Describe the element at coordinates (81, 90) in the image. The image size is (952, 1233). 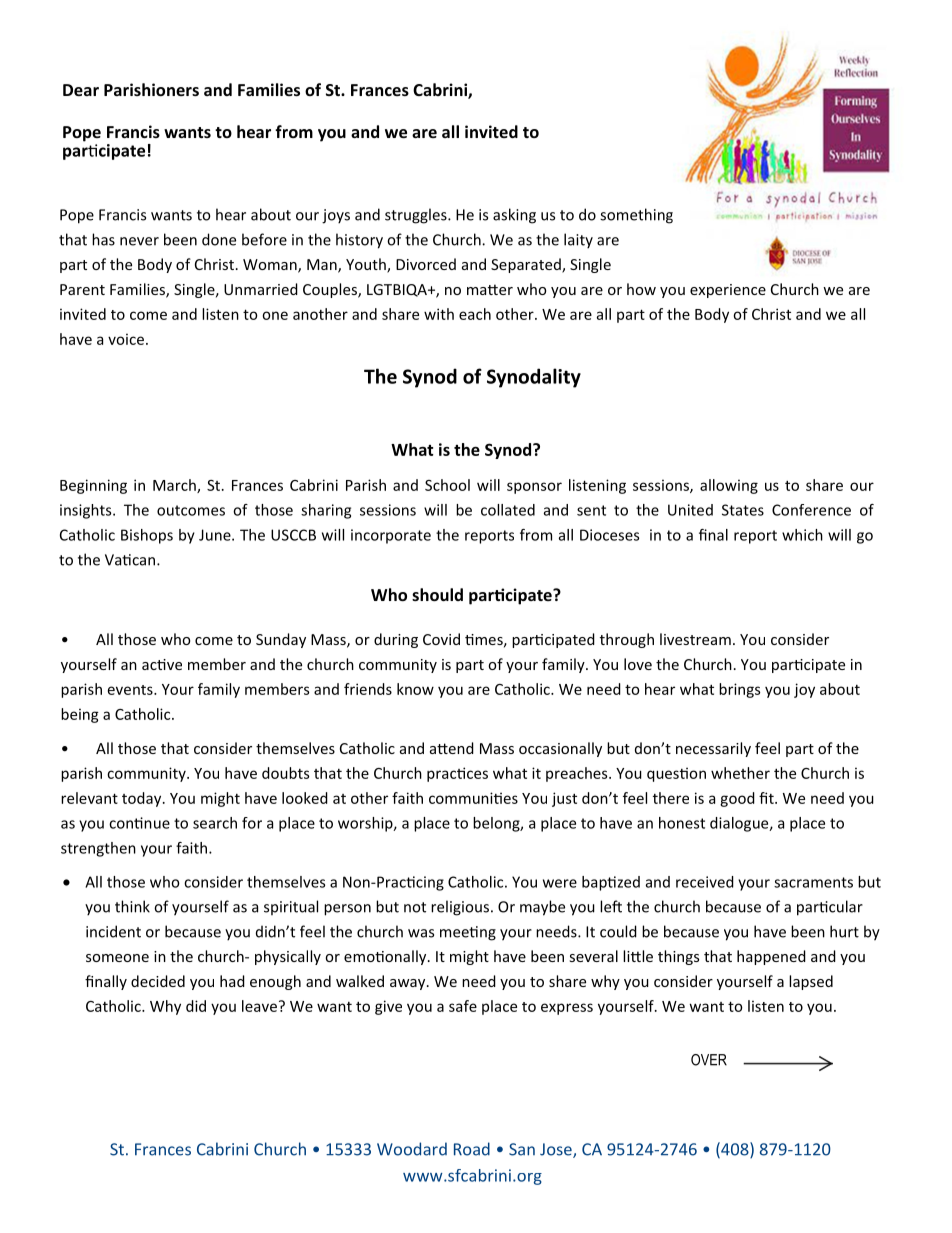
I see `Dear` at that location.
